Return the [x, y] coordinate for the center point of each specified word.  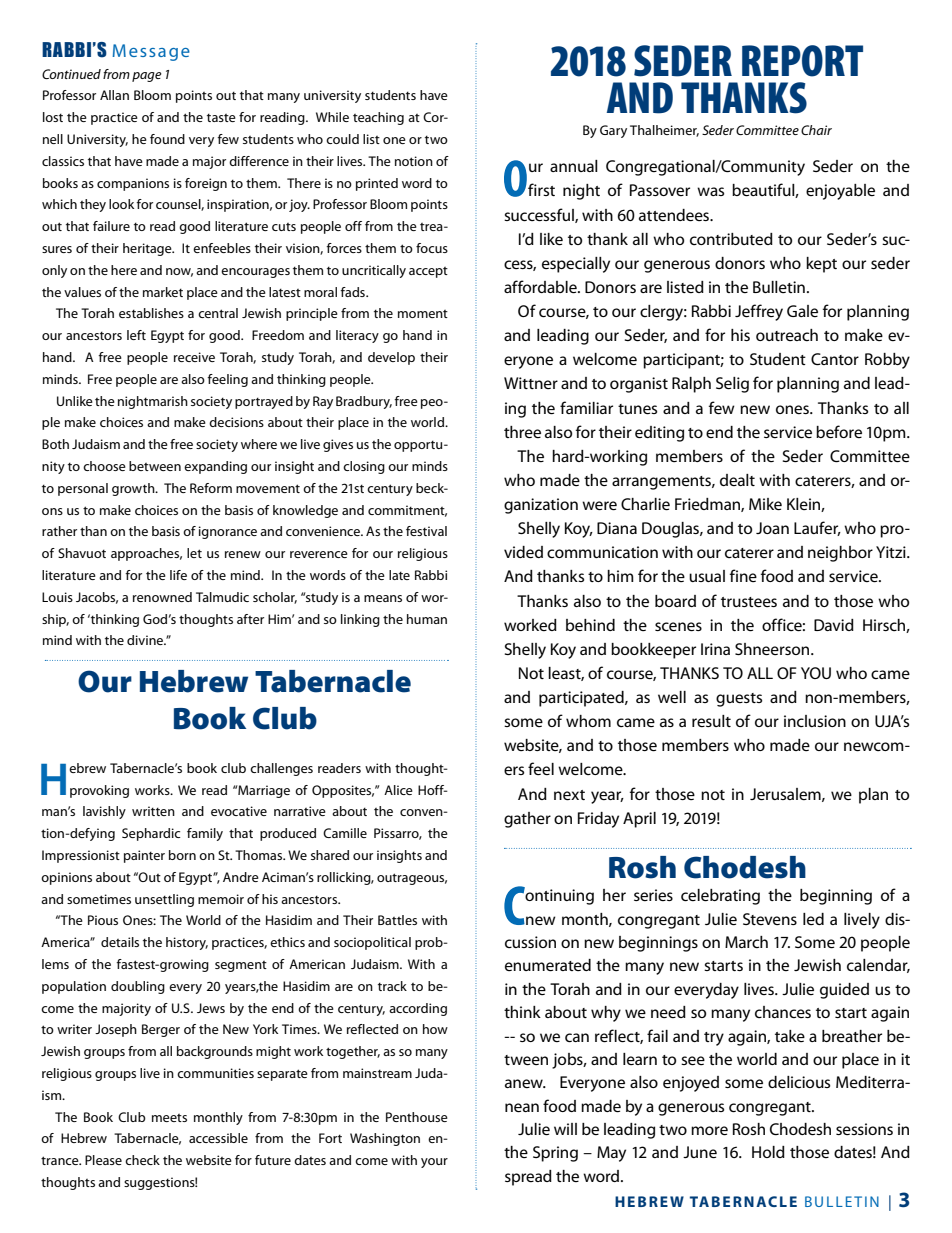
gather [527, 820]
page [147, 77]
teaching [378, 118]
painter [144, 856]
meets [169, 1118]
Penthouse [417, 1117]
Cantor [835, 359]
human [427, 619]
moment [423, 314]
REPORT [802, 61]
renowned [162, 597]
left [136, 335]
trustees [749, 602]
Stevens [770, 919]
